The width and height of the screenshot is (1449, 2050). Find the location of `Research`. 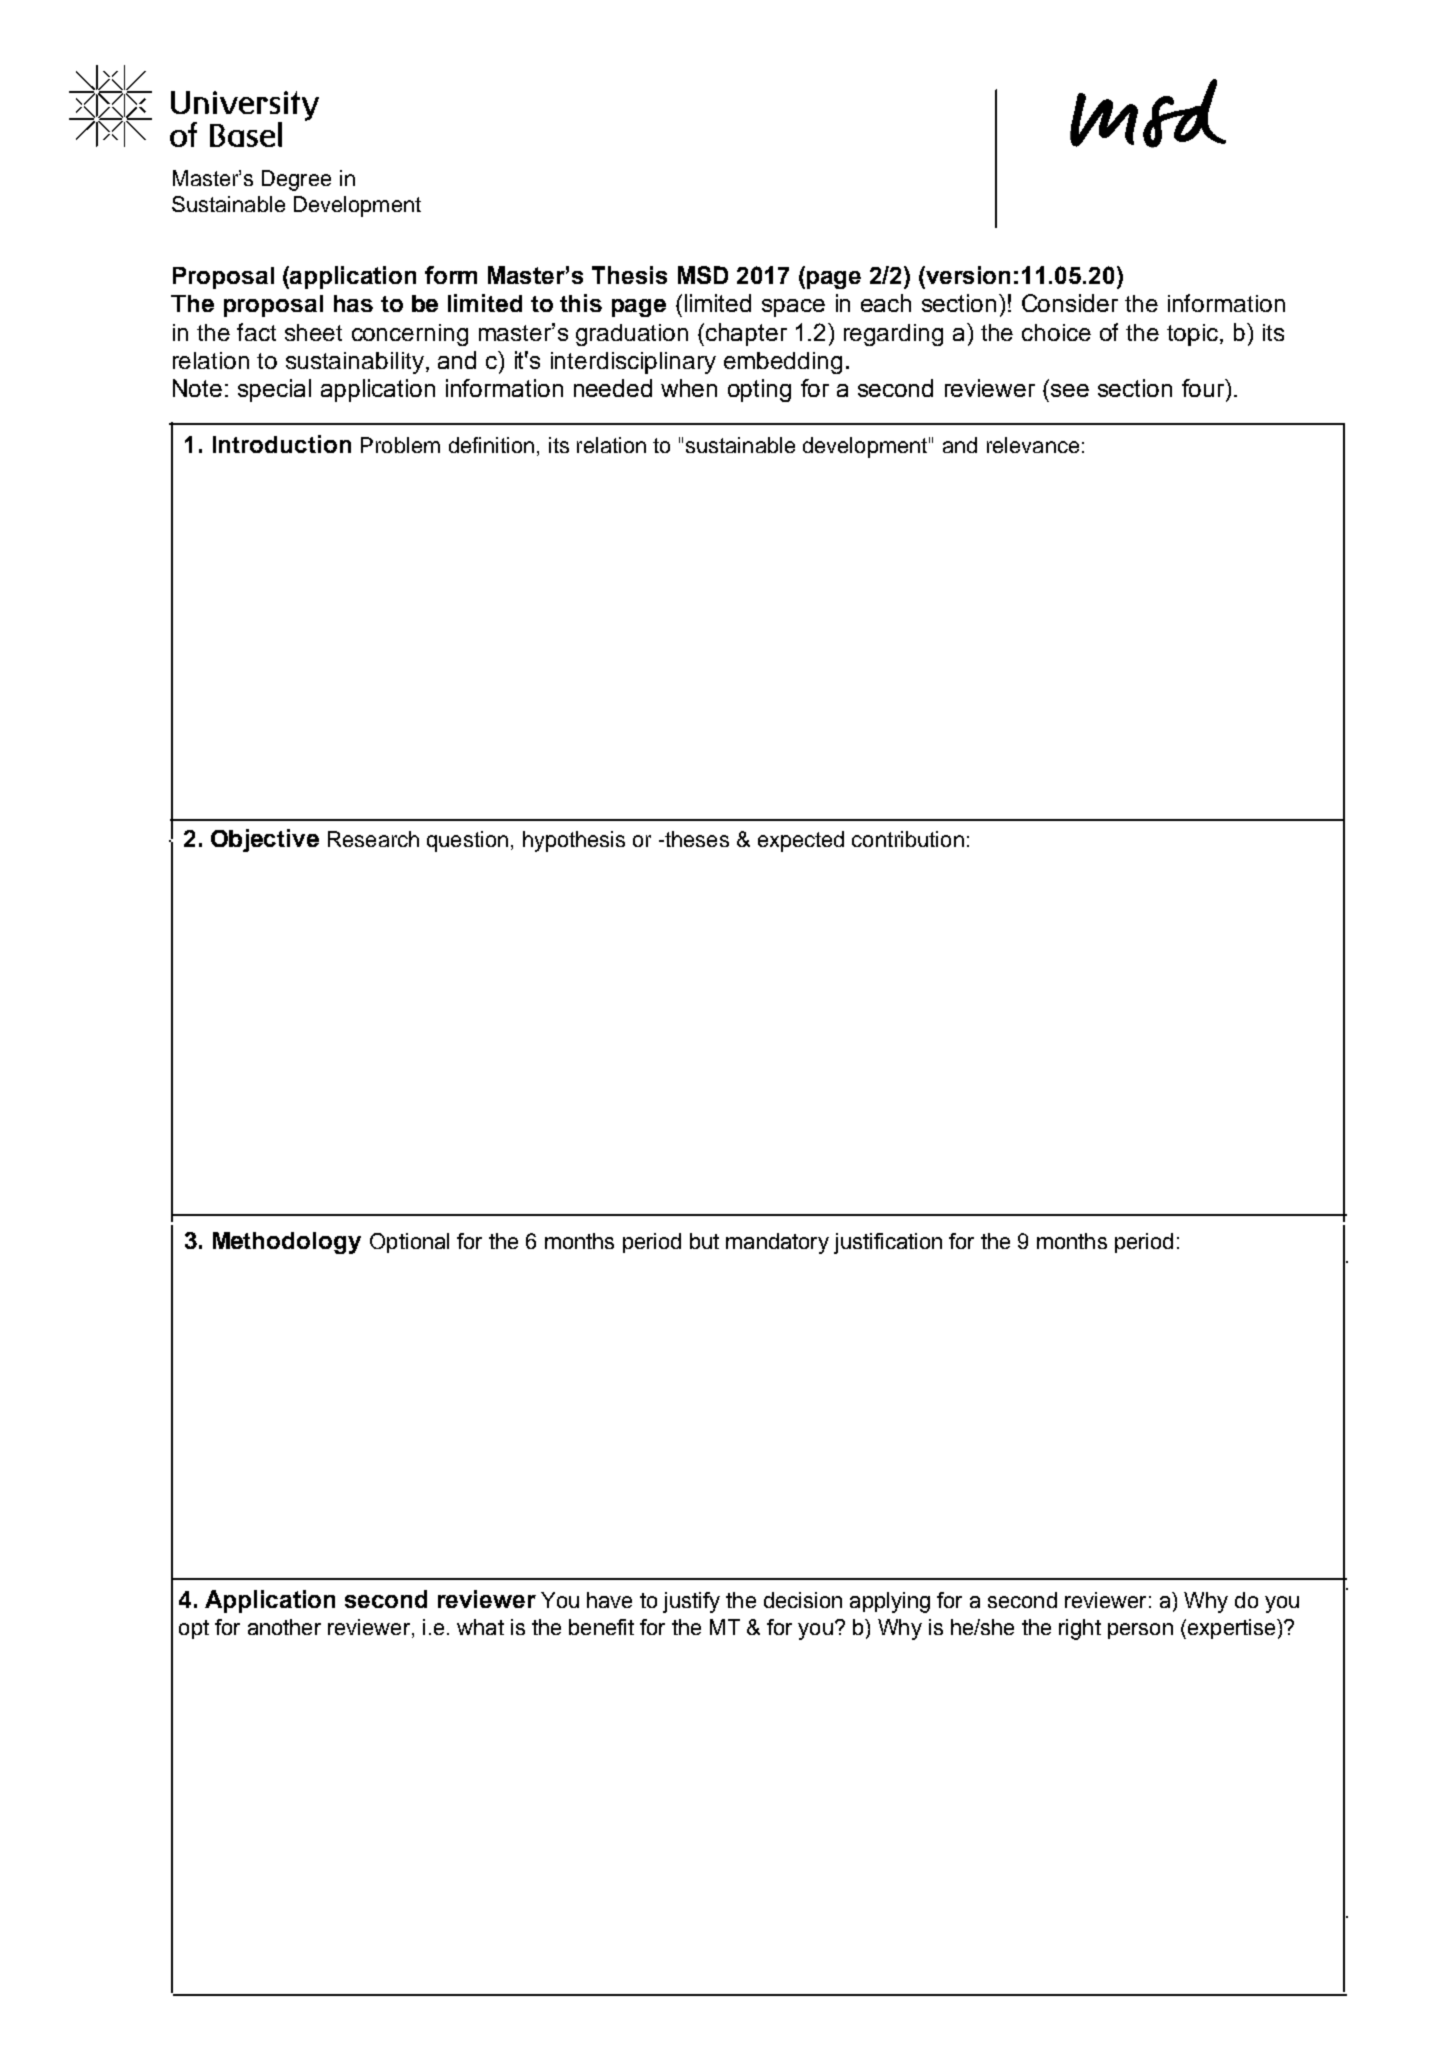

Research is located at coordinates (373, 839).
